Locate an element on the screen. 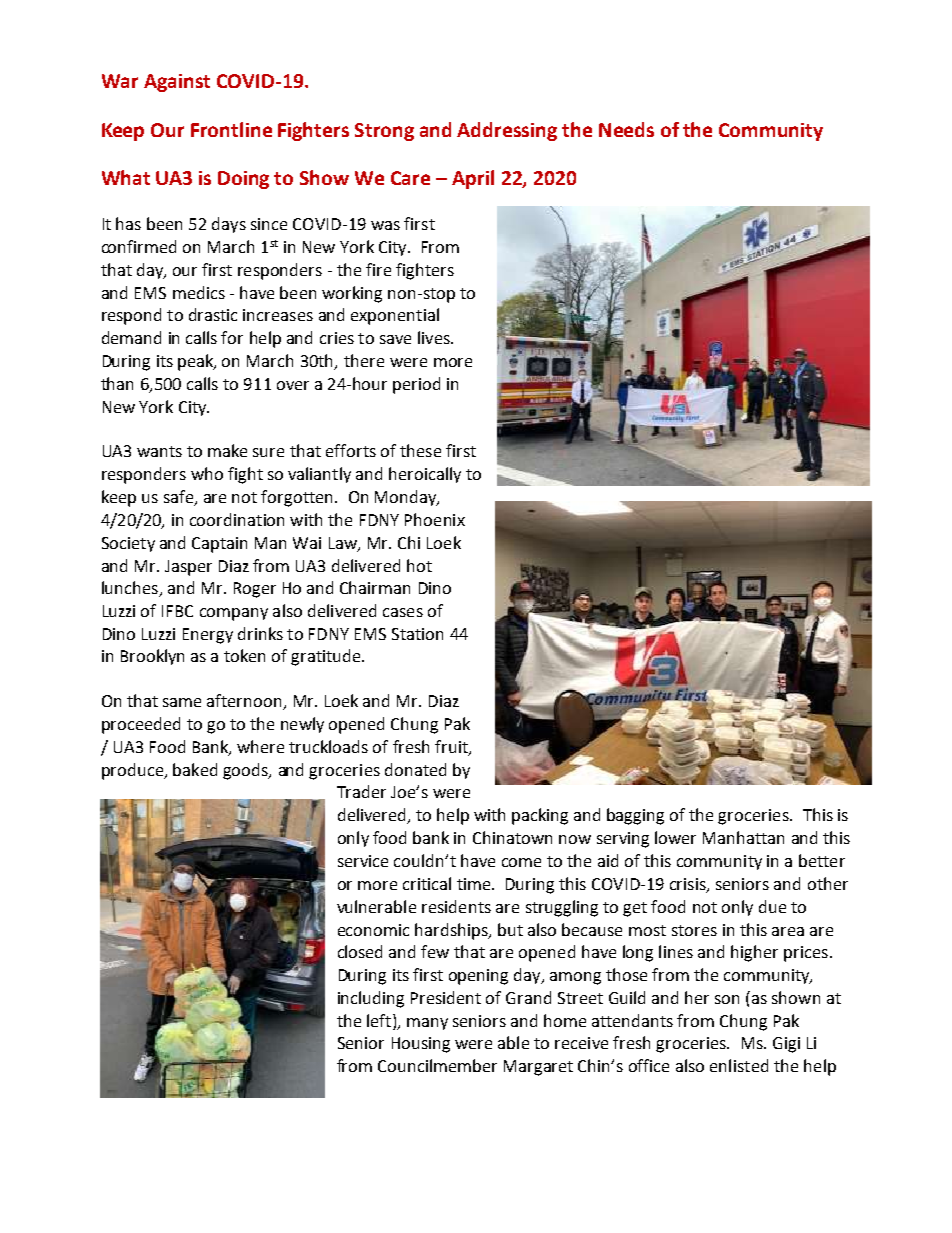 This screenshot has width=952, height=1233. fruit is located at coordinates (452, 747).
